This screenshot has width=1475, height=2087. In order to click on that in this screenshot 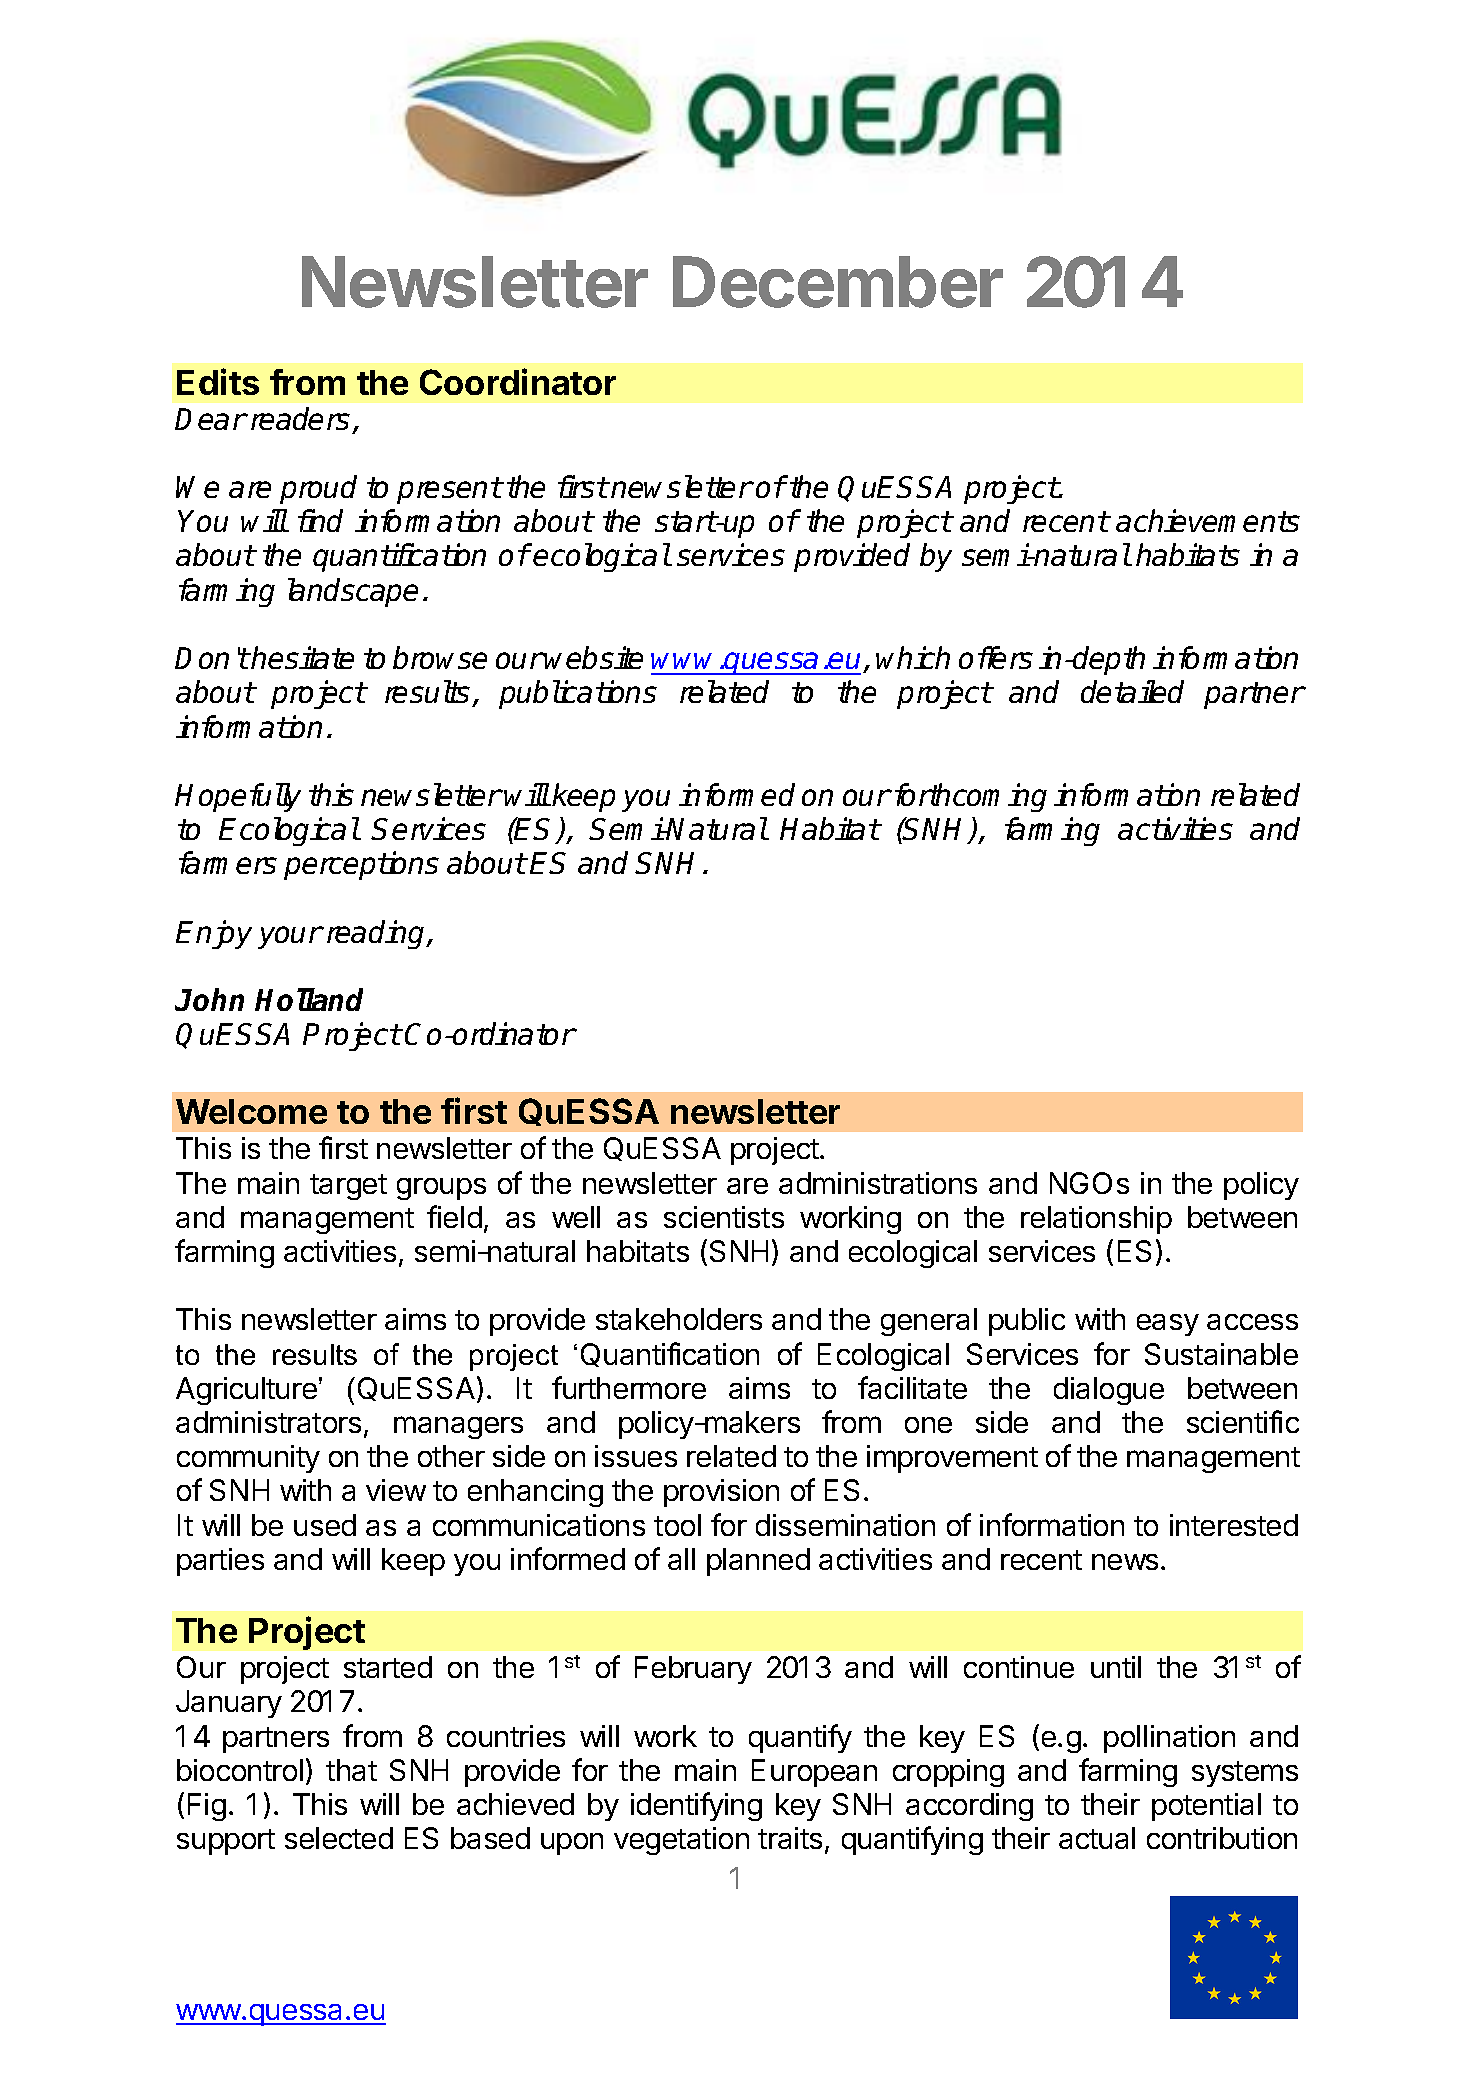, I will do `click(351, 1770)`.
